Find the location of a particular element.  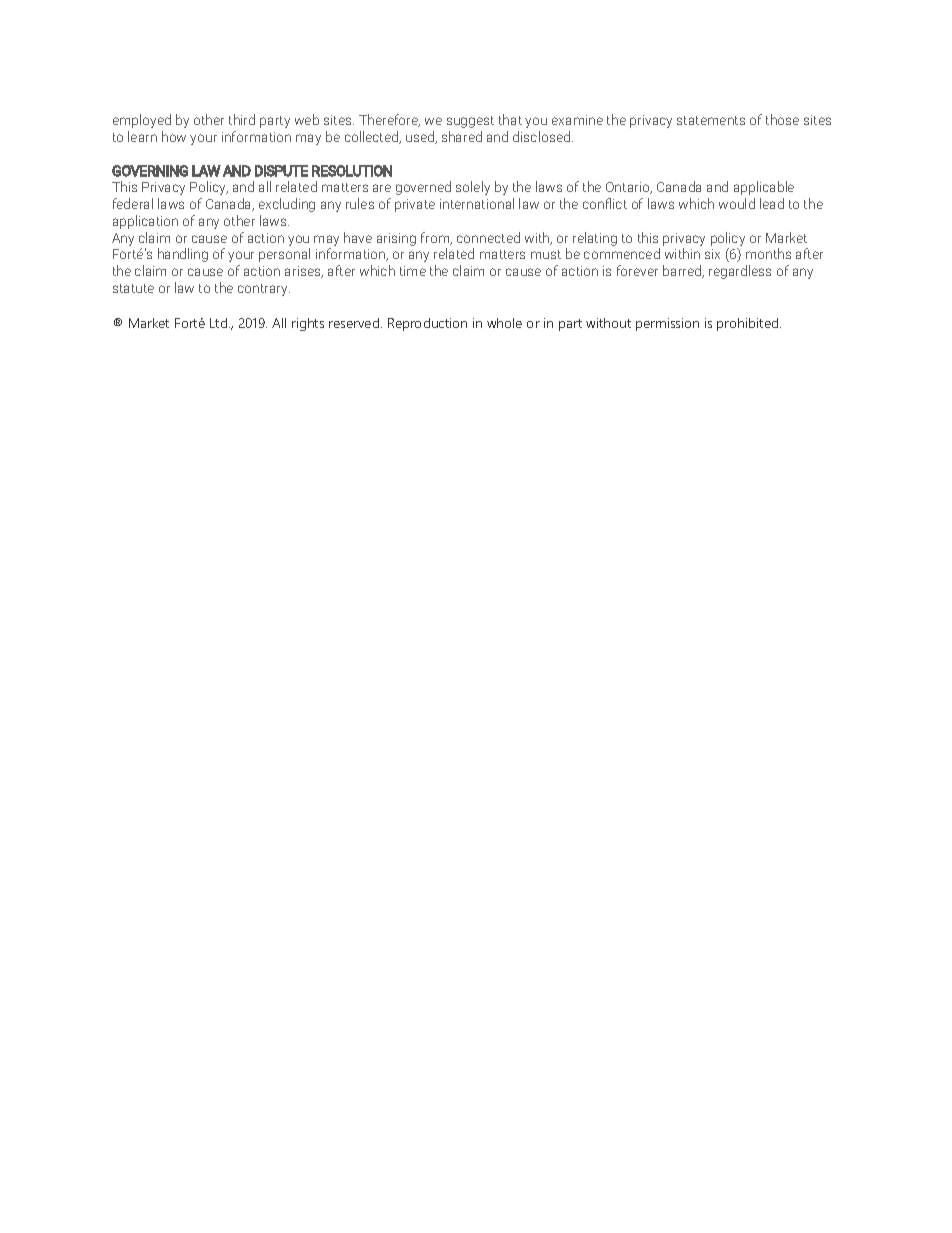

application is located at coordinates (145, 222).
